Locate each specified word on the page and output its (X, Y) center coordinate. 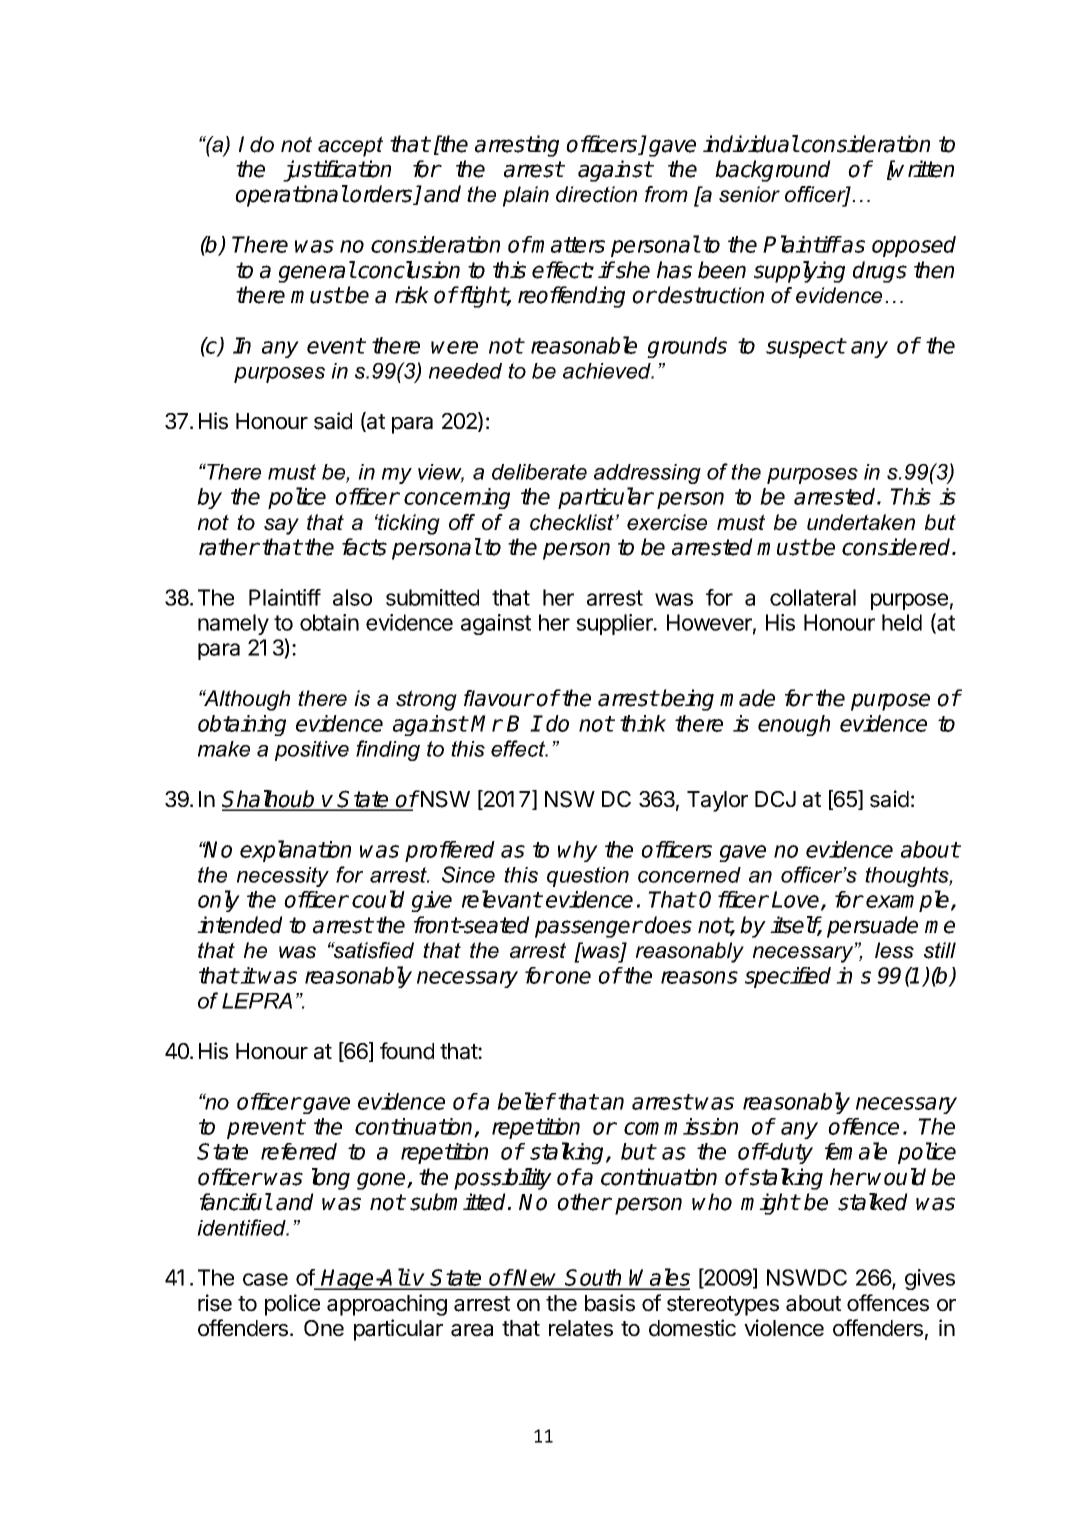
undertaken (861, 522)
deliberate (539, 472)
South (594, 1279)
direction (596, 194)
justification (337, 171)
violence (784, 1328)
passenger (588, 929)
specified (788, 977)
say (281, 526)
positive (312, 751)
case (265, 1279)
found (407, 1051)
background (773, 171)
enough (794, 725)
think (643, 723)
